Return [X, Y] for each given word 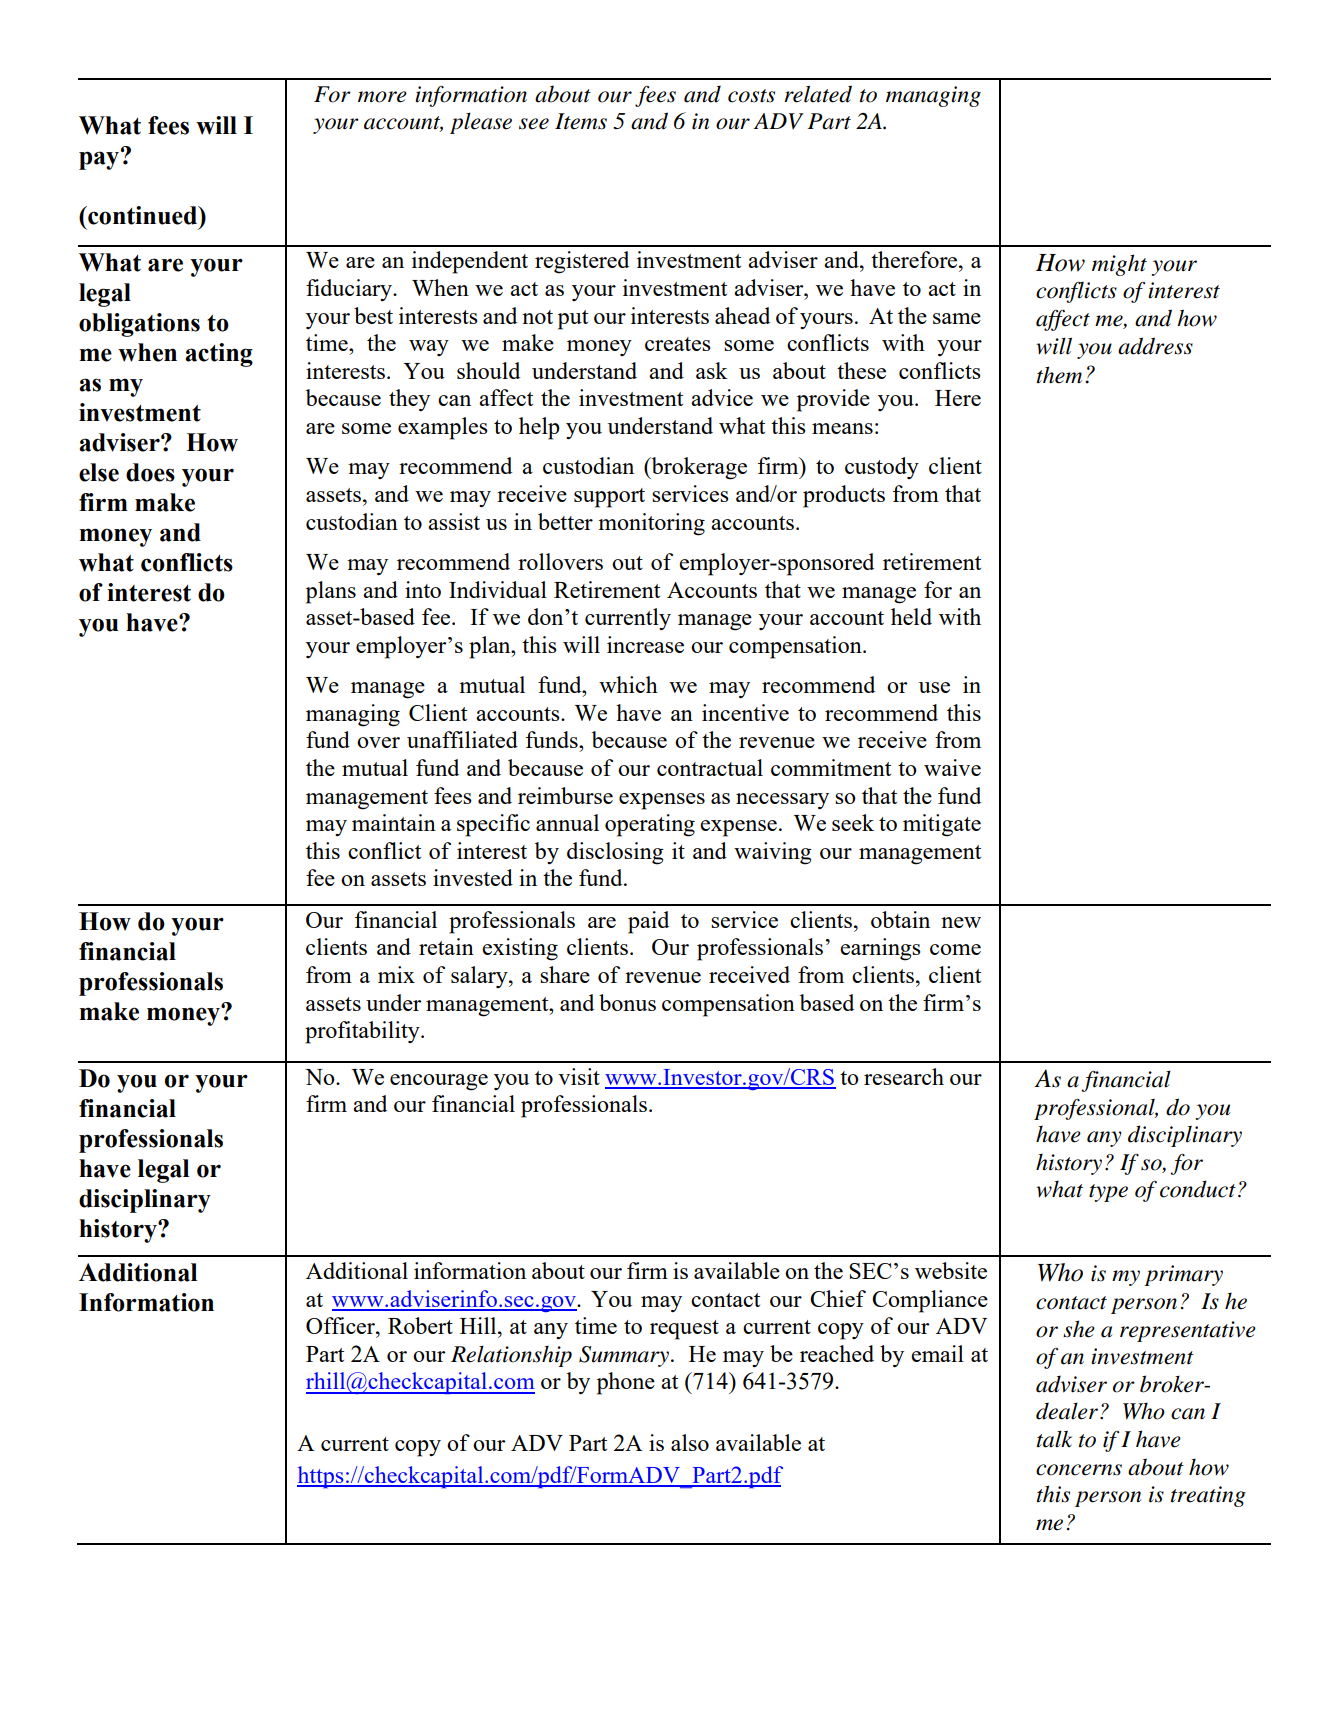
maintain [394, 822]
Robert [420, 1325]
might [1119, 265]
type [1108, 1193]
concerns [1079, 1470]
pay [100, 159]
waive [952, 767]
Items [581, 121]
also [690, 1442]
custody [882, 468]
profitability [363, 1032]
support [609, 498]
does [150, 472]
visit [579, 1076]
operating [650, 825]
